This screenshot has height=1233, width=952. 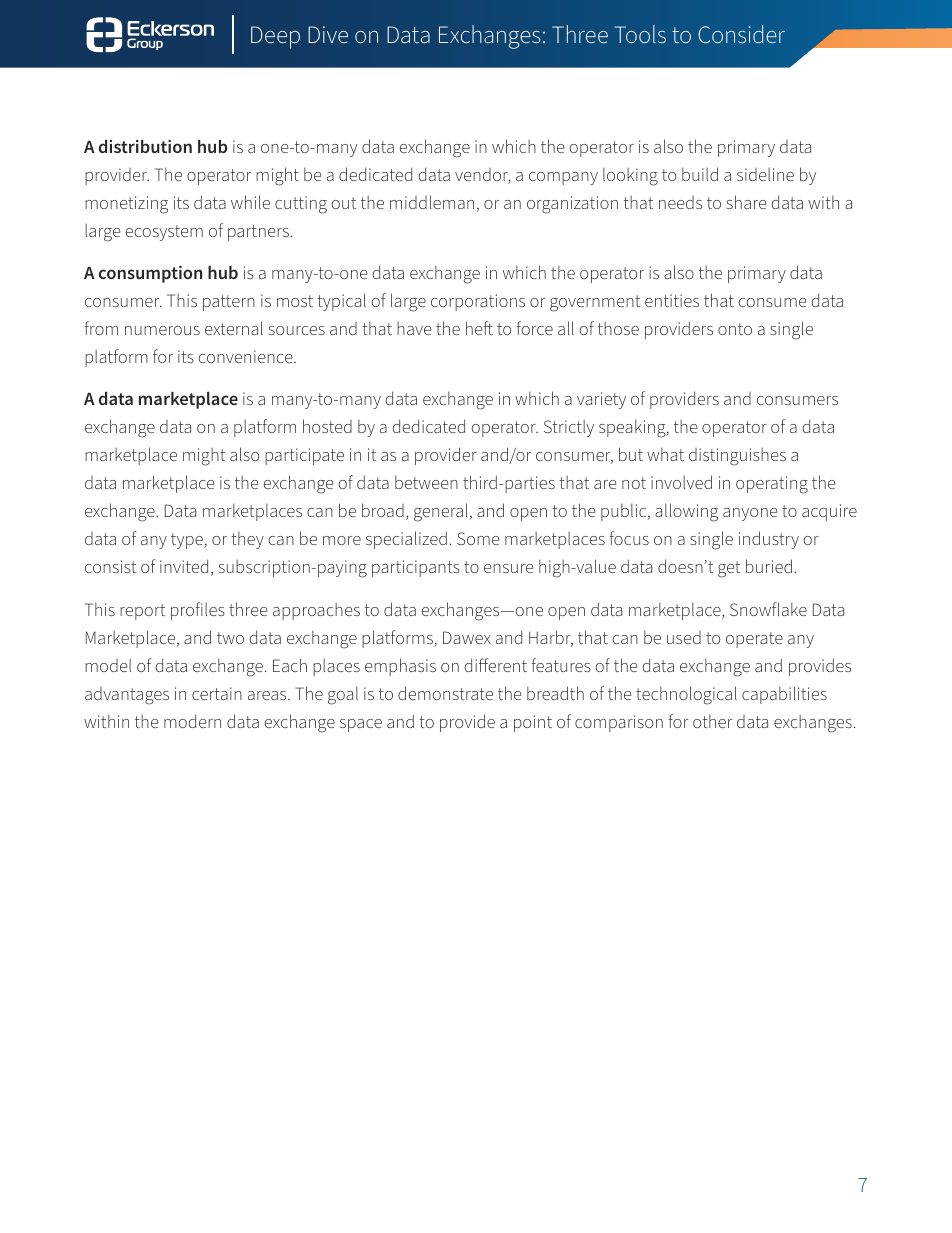 I want to click on Consider, so click(x=741, y=34).
